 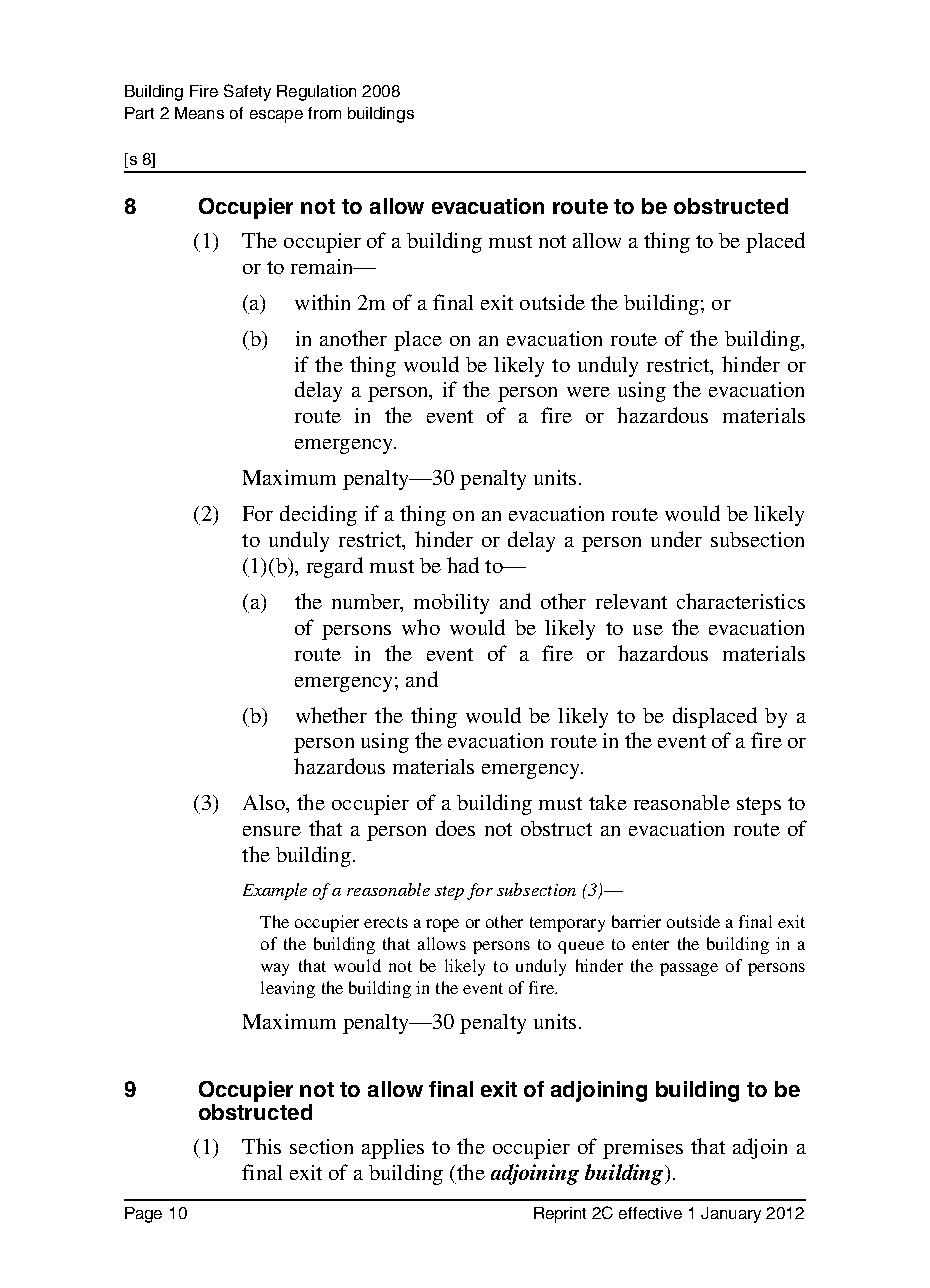 I want to click on does, so click(x=455, y=828).
